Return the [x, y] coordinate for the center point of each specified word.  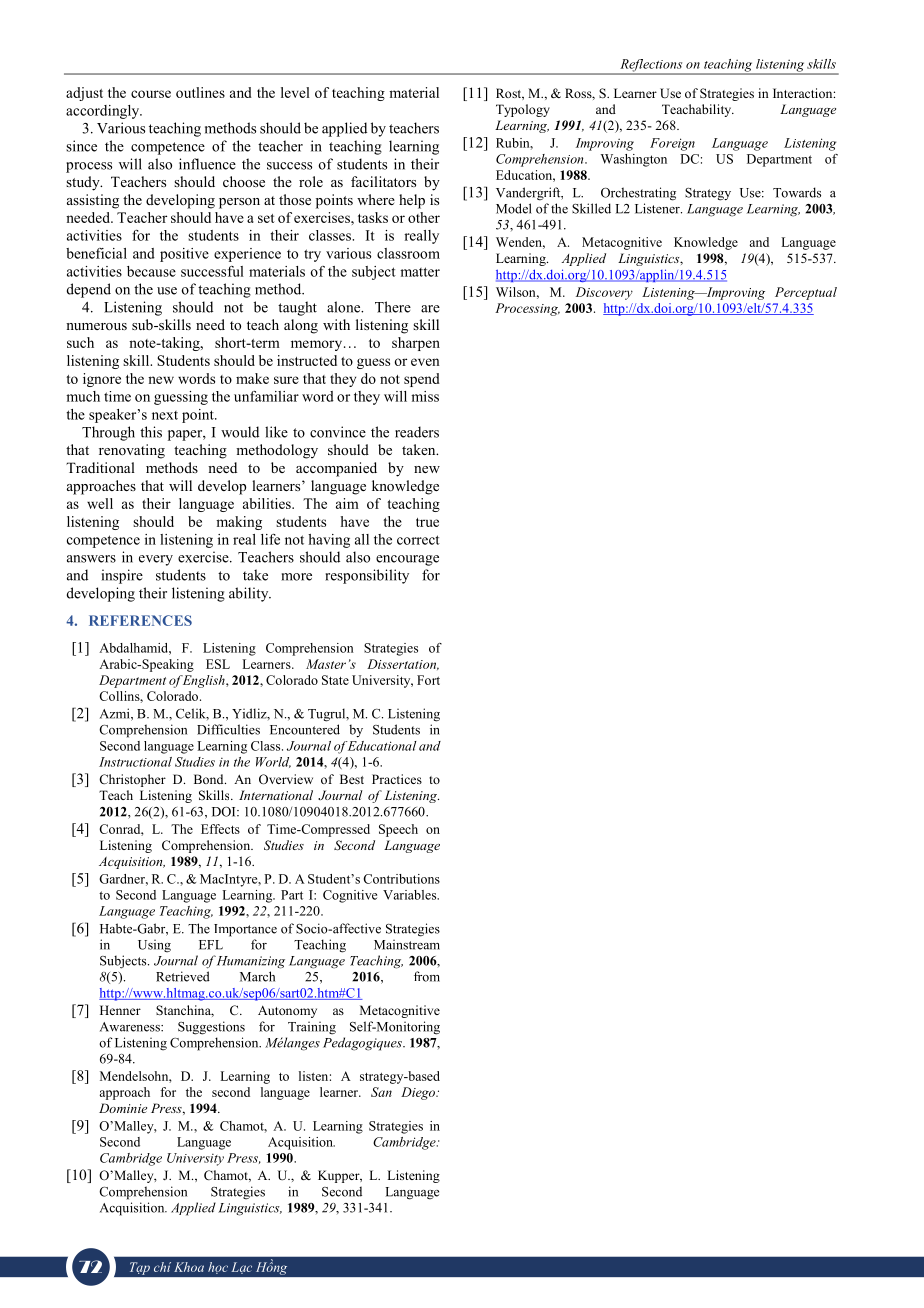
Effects [220, 829]
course [151, 94]
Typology [523, 110]
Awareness [131, 1027]
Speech [398, 830]
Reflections [651, 66]
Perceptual [806, 293]
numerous [96, 326]
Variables [411, 895]
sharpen [416, 344]
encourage [407, 560]
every [156, 560]
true [427, 522]
